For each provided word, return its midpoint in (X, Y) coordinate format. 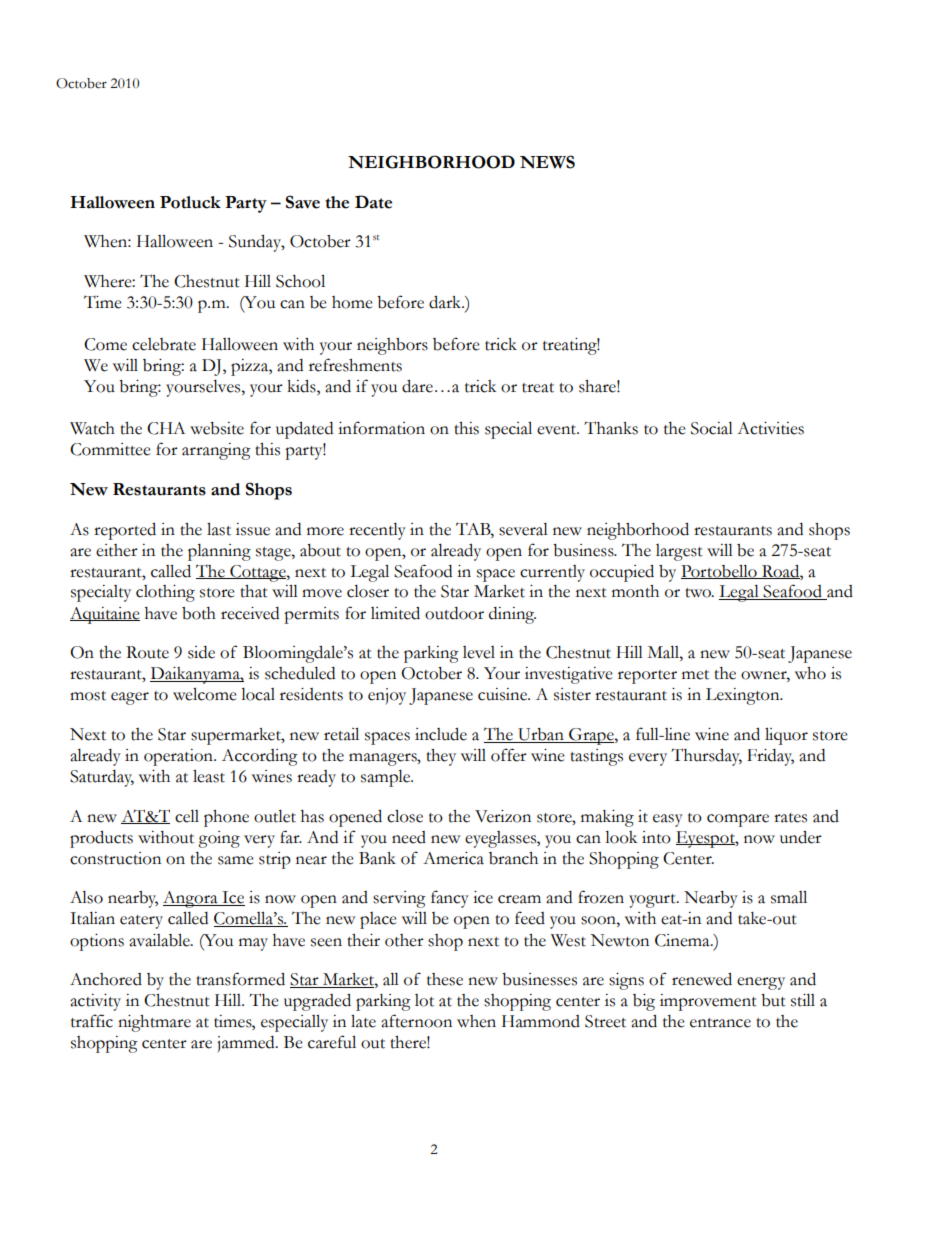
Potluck (190, 202)
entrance (720, 1023)
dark (446, 302)
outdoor (454, 613)
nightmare (154, 1023)
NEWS (547, 162)
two (699, 593)
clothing (165, 593)
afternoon (416, 1021)
